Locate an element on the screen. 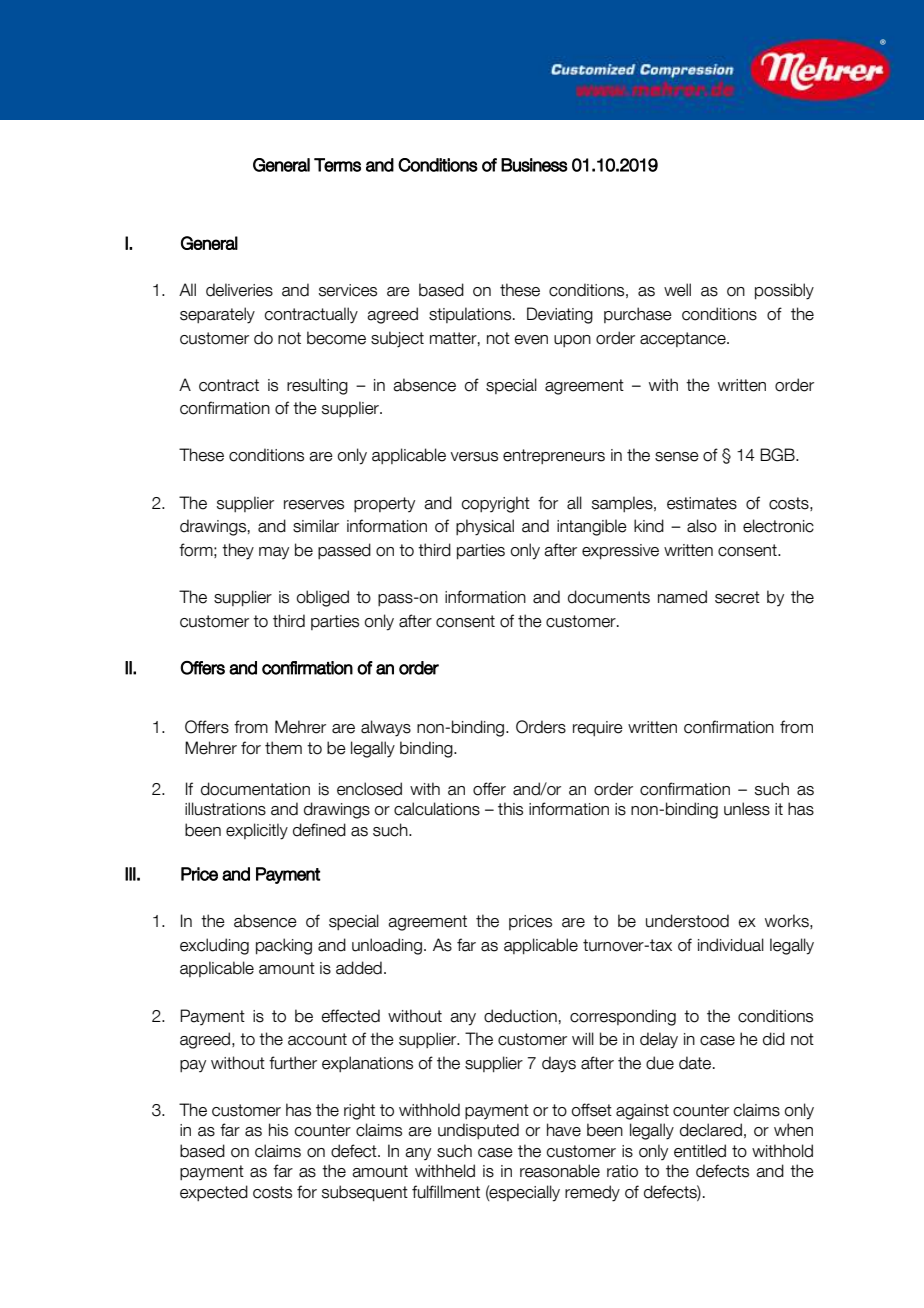 The height and width of the screenshot is (1308, 924). expected is located at coordinates (214, 1193).
